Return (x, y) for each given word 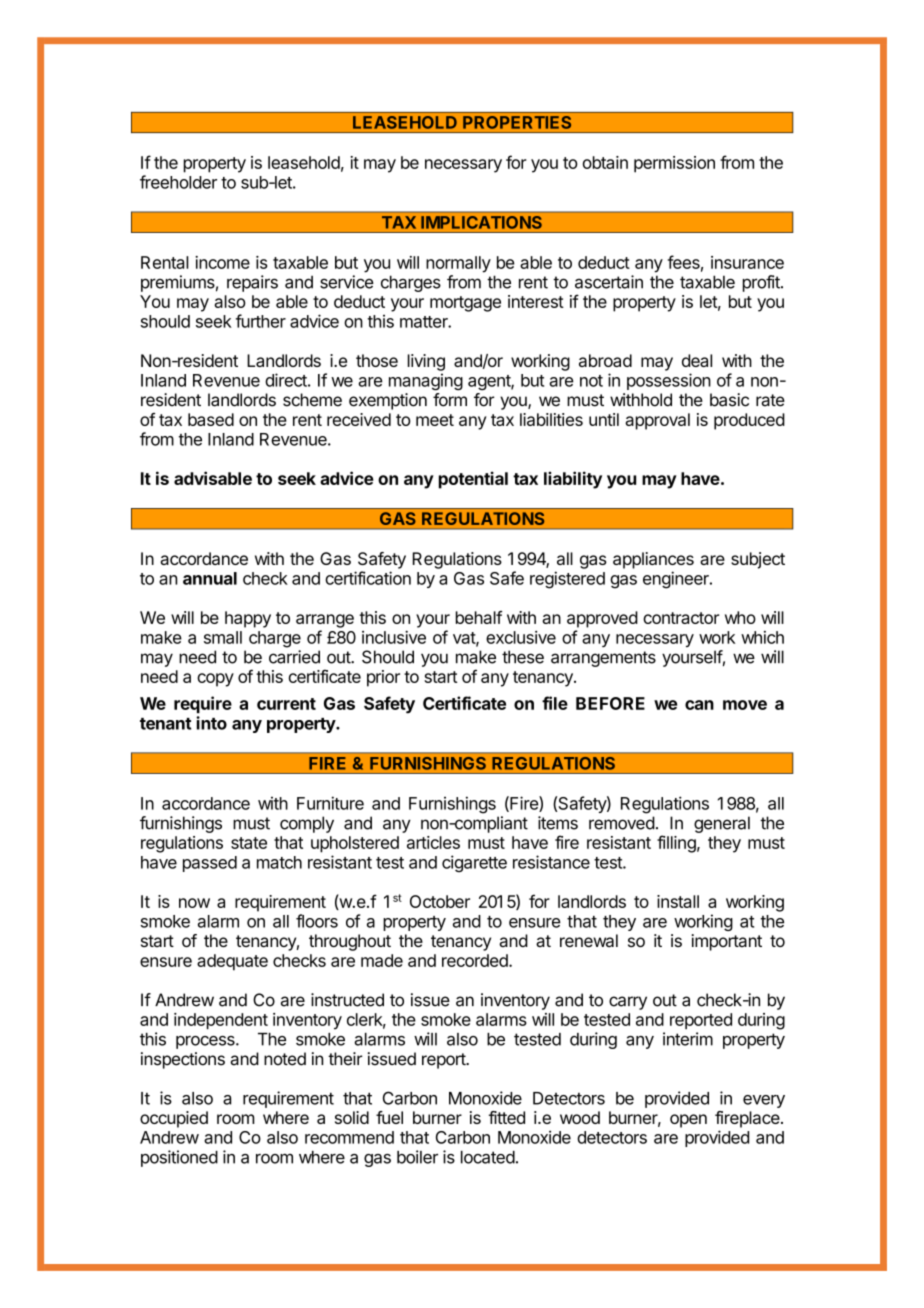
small (223, 637)
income (222, 262)
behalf (479, 617)
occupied (174, 1119)
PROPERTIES (517, 122)
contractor (681, 618)
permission (674, 164)
